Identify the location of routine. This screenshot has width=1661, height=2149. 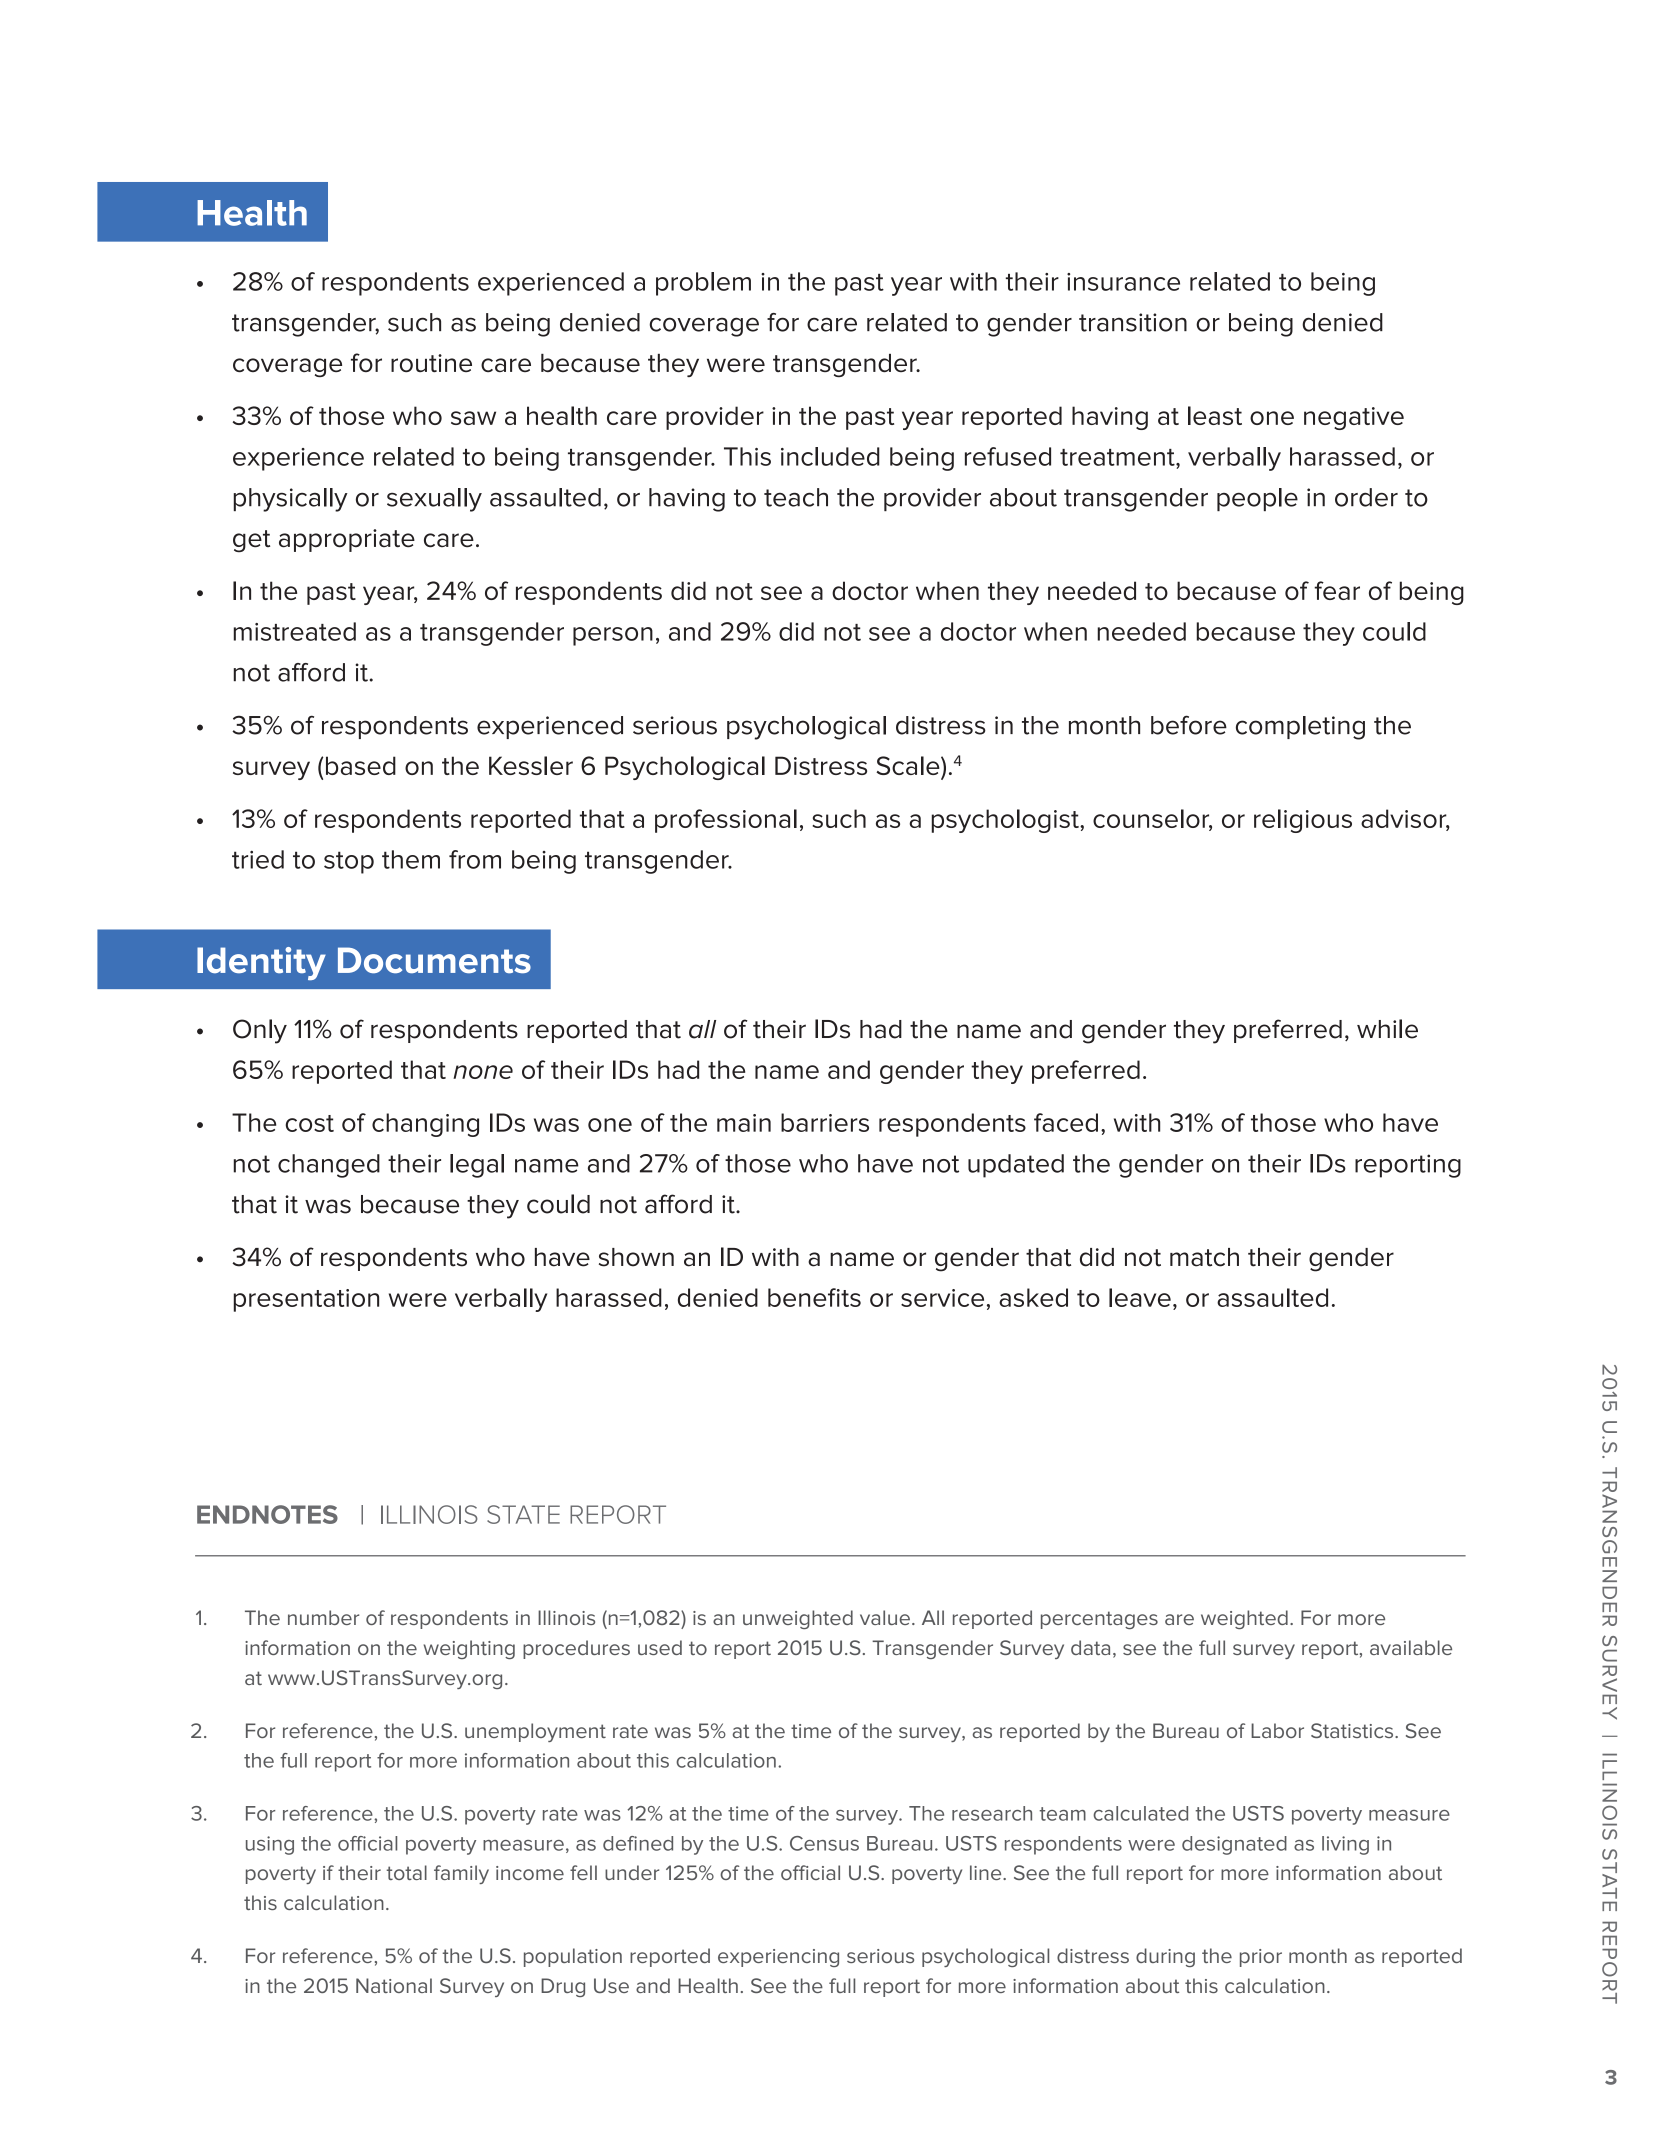
(431, 363).
